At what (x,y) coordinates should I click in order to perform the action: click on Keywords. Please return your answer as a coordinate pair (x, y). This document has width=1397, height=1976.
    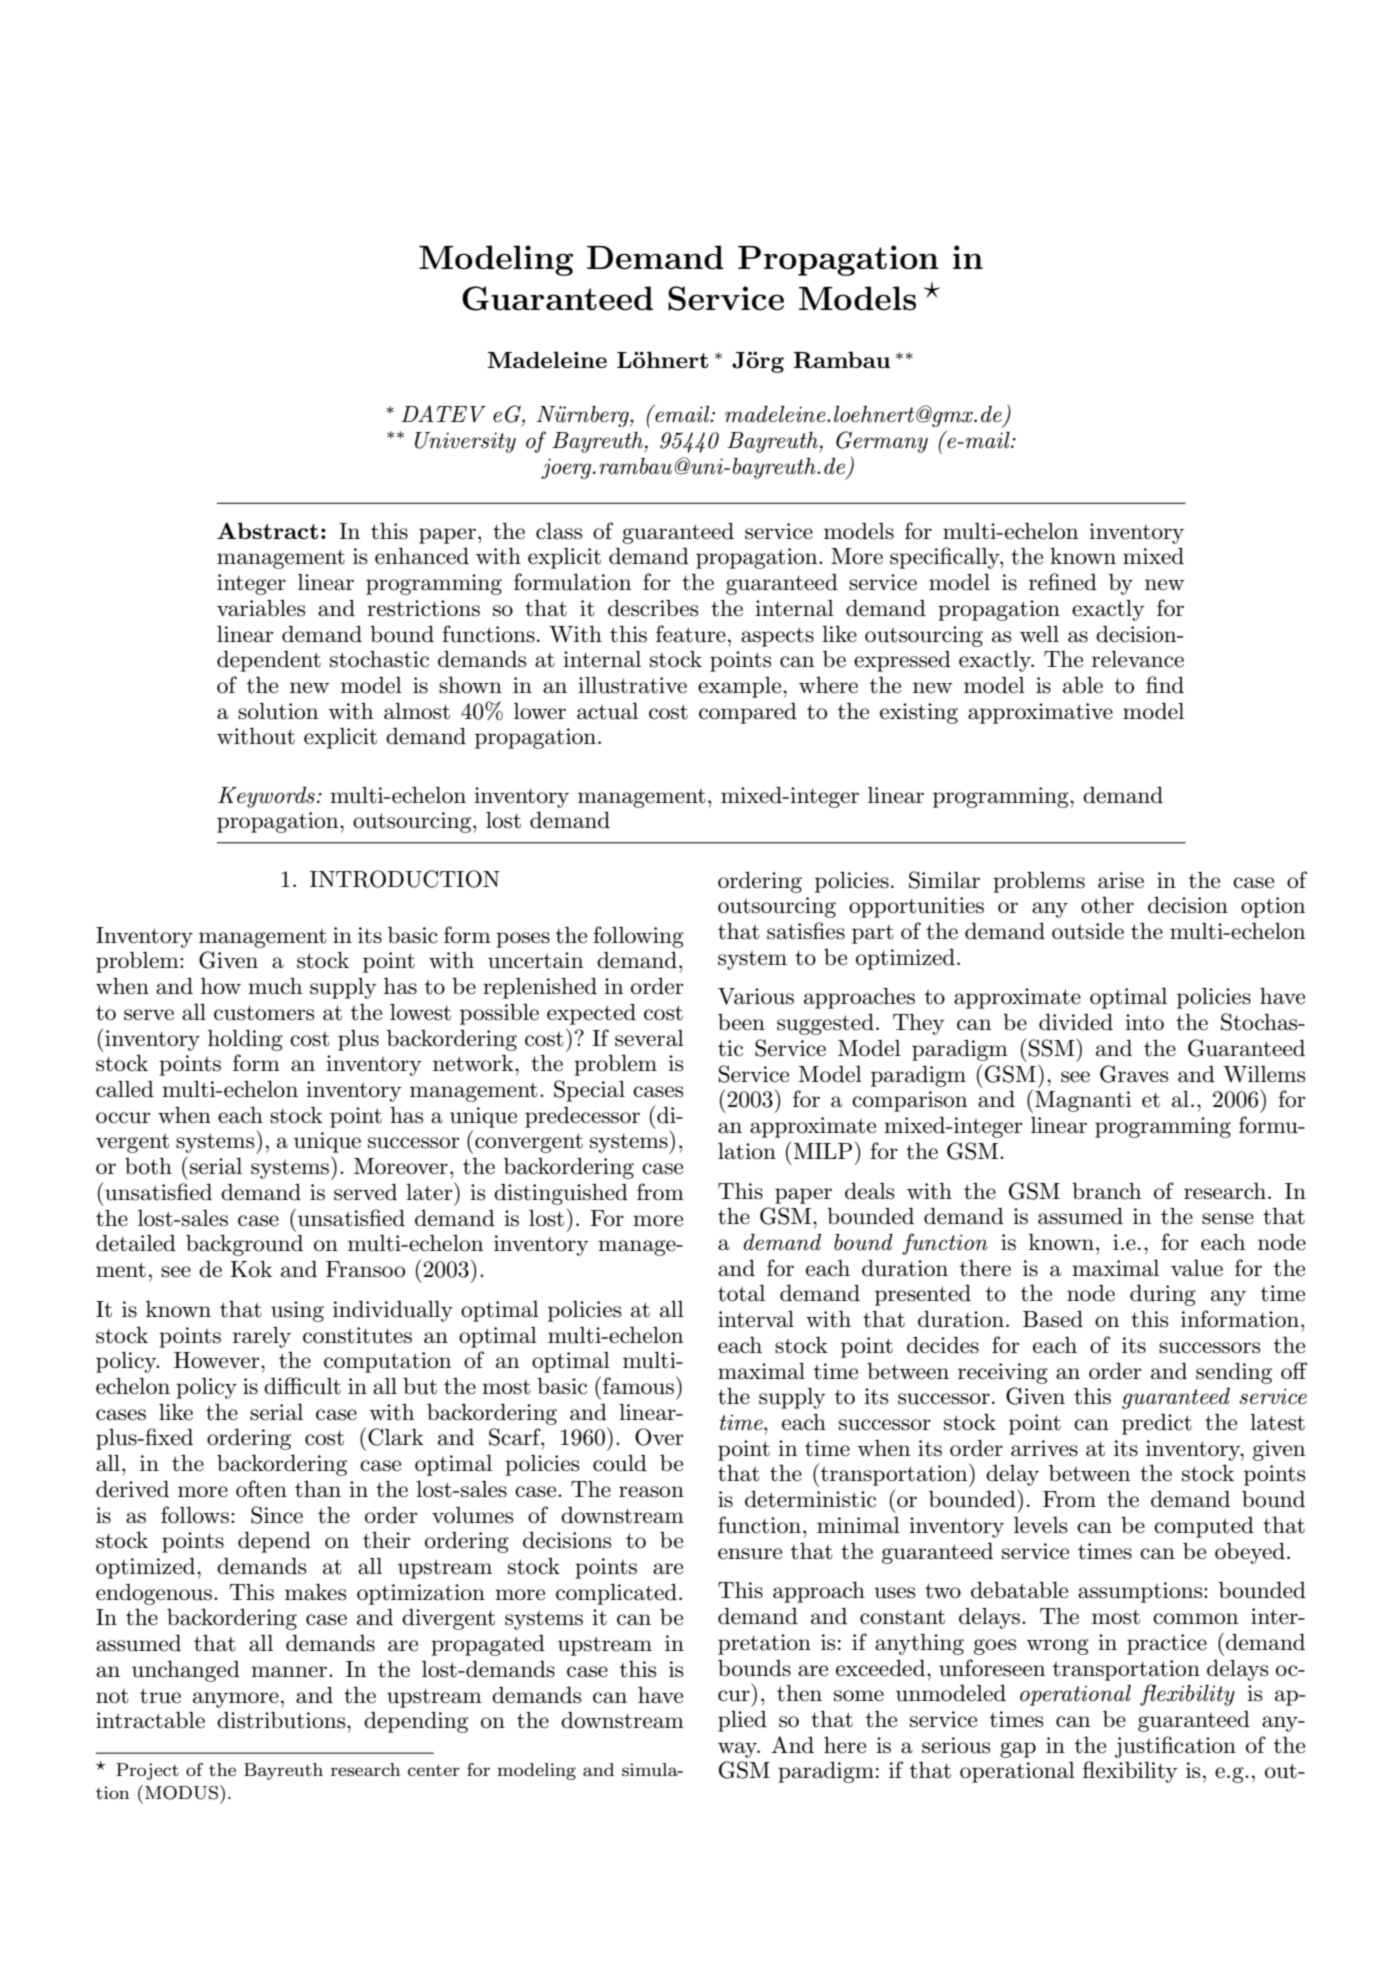
    Looking at the image, I should click on (266, 797).
